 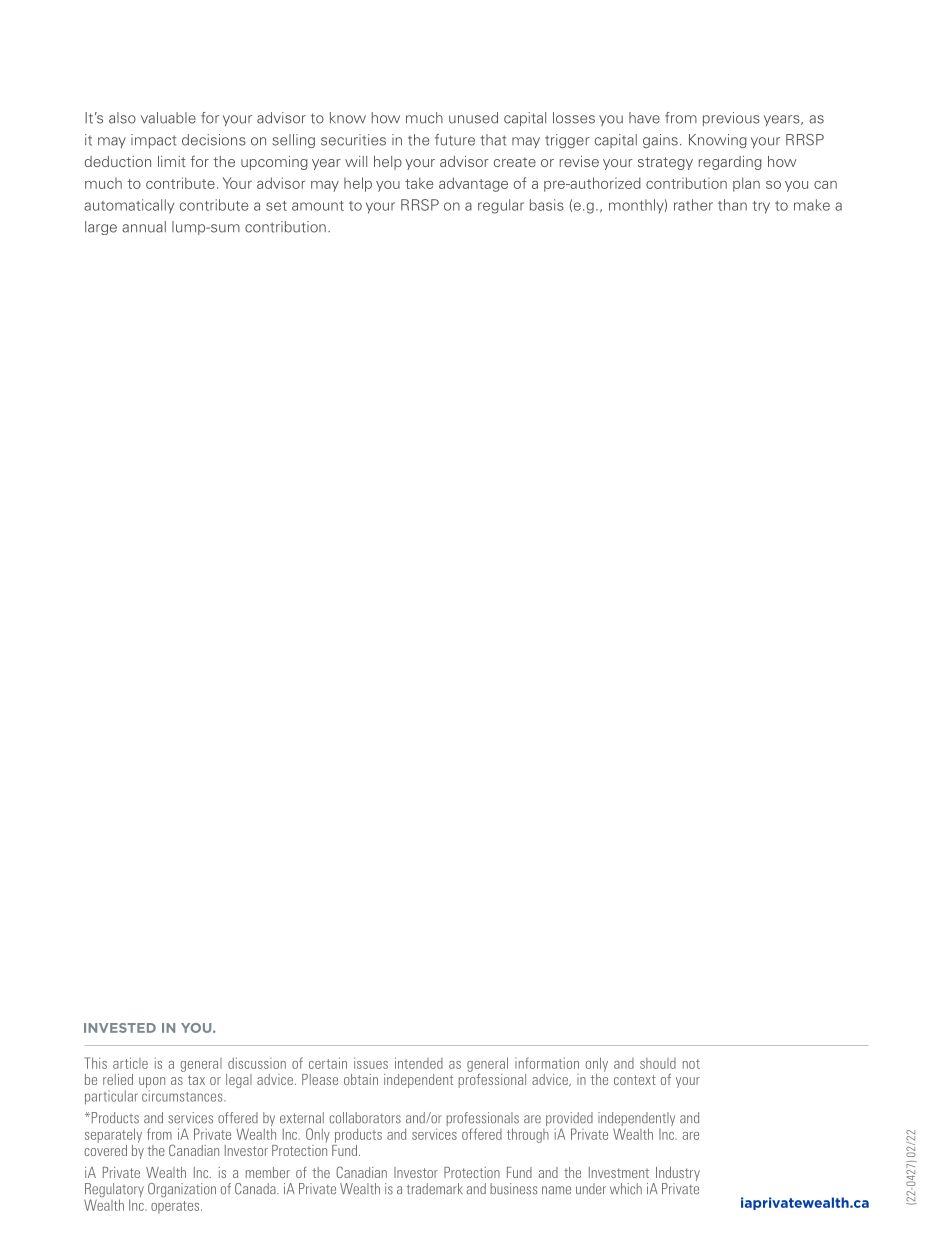 I want to click on annual, so click(x=144, y=227).
